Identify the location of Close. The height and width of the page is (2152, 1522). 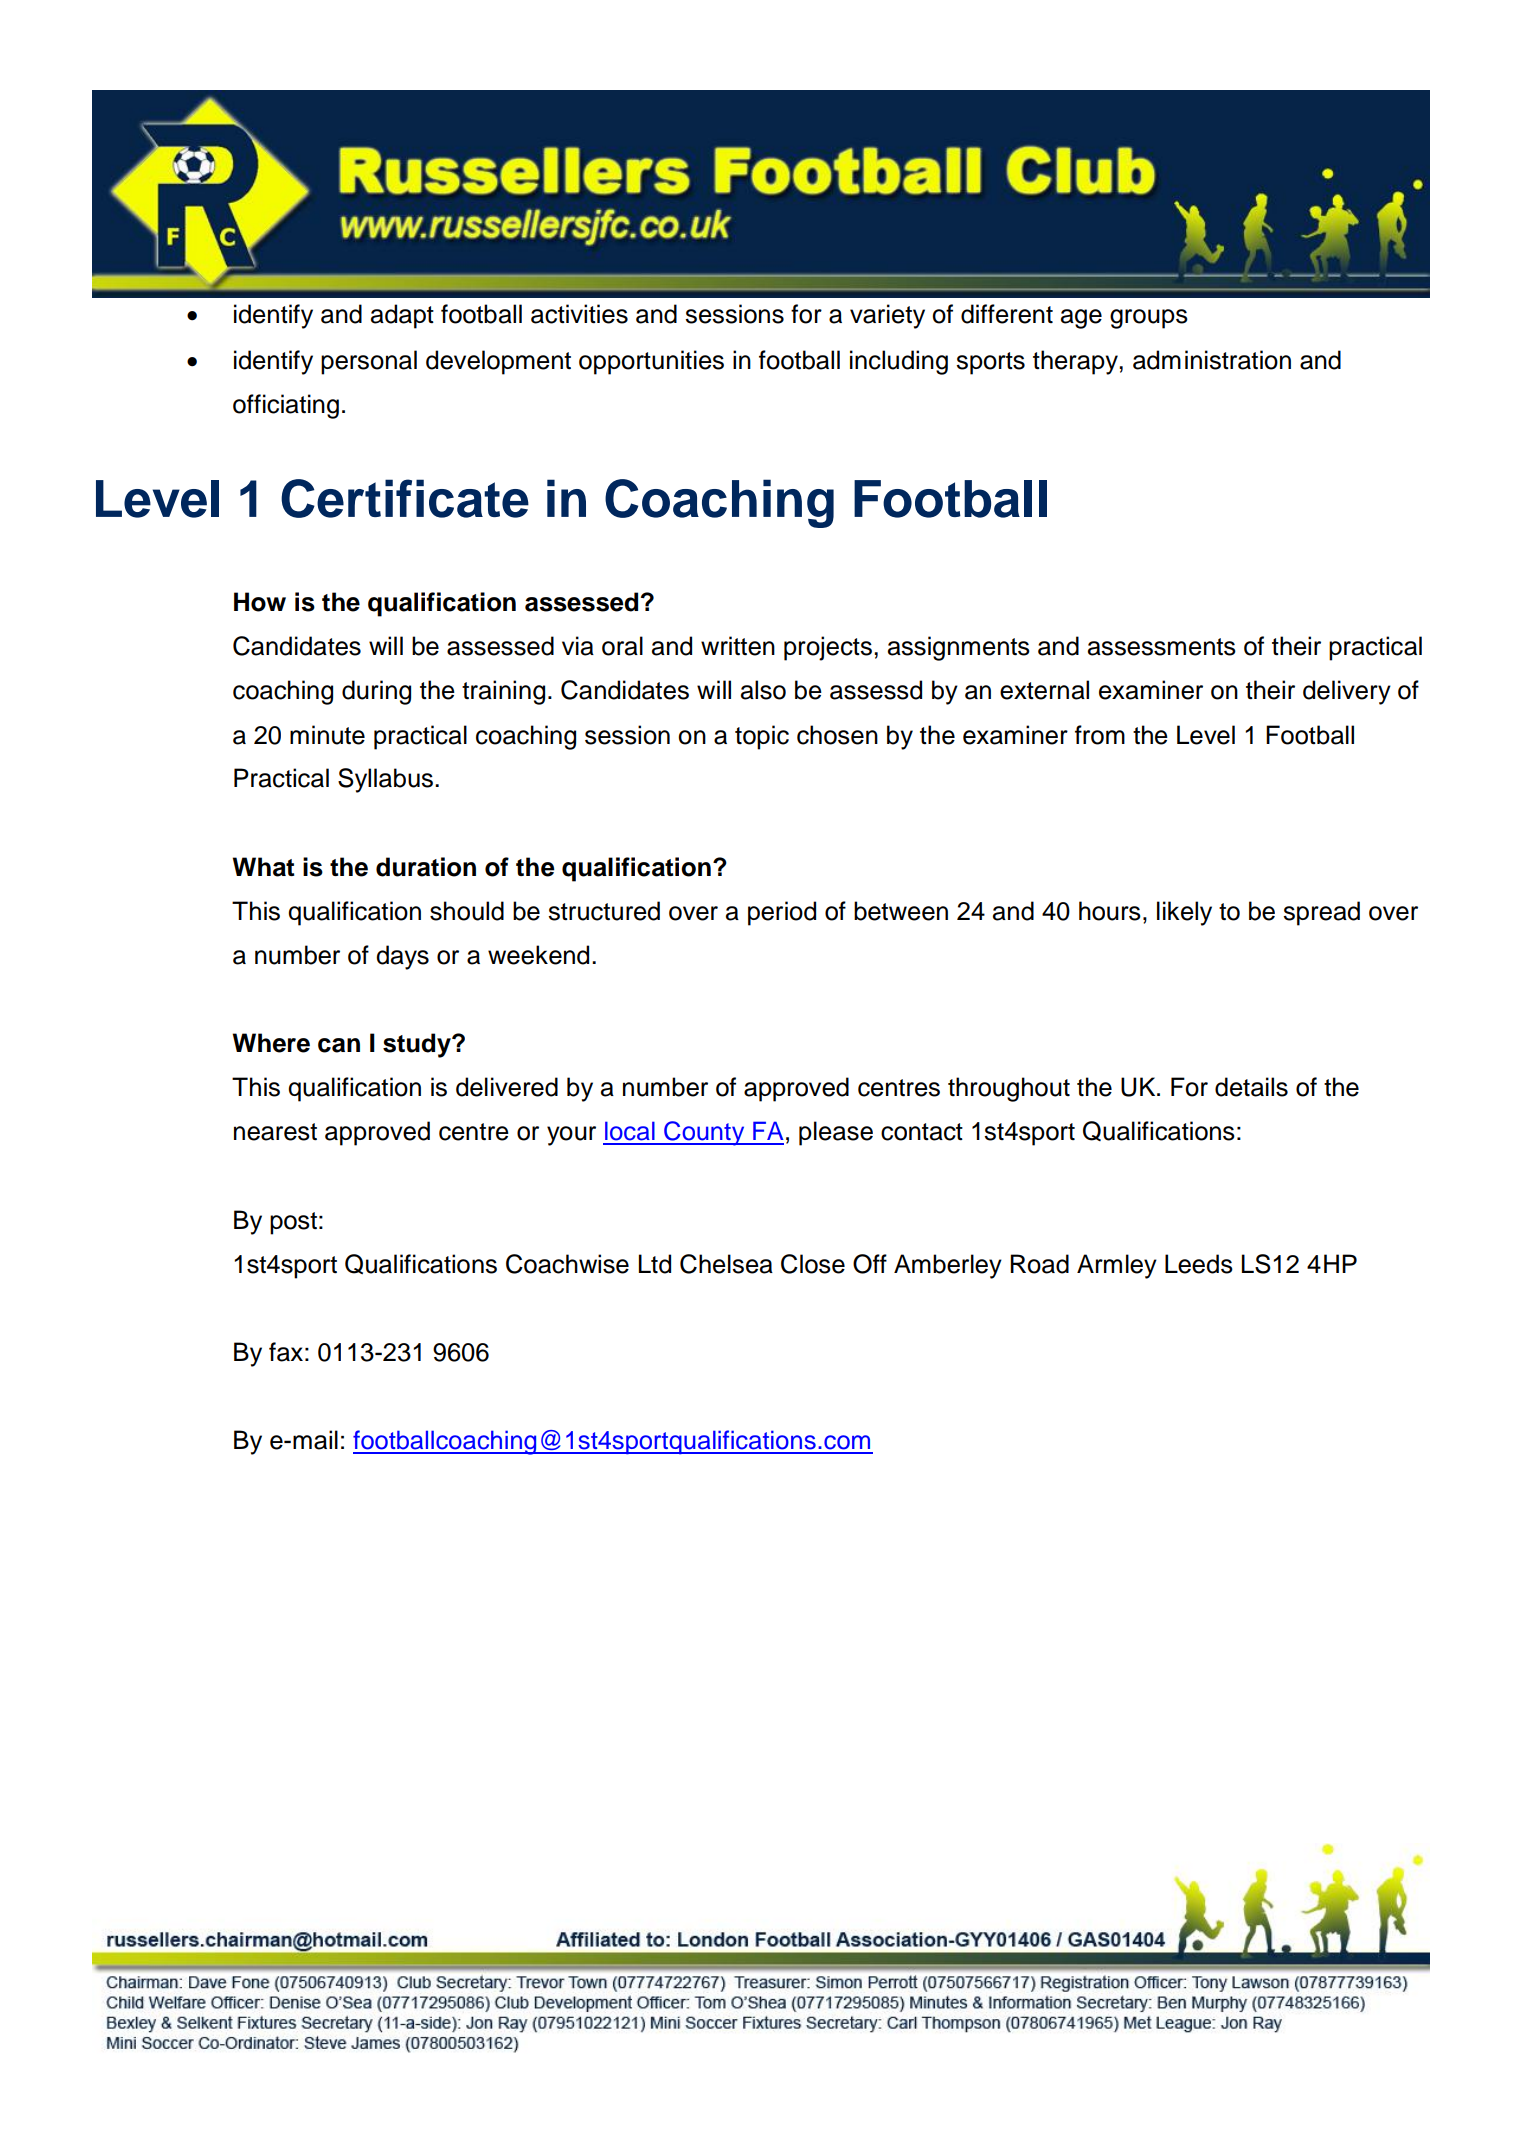
(813, 1264).
